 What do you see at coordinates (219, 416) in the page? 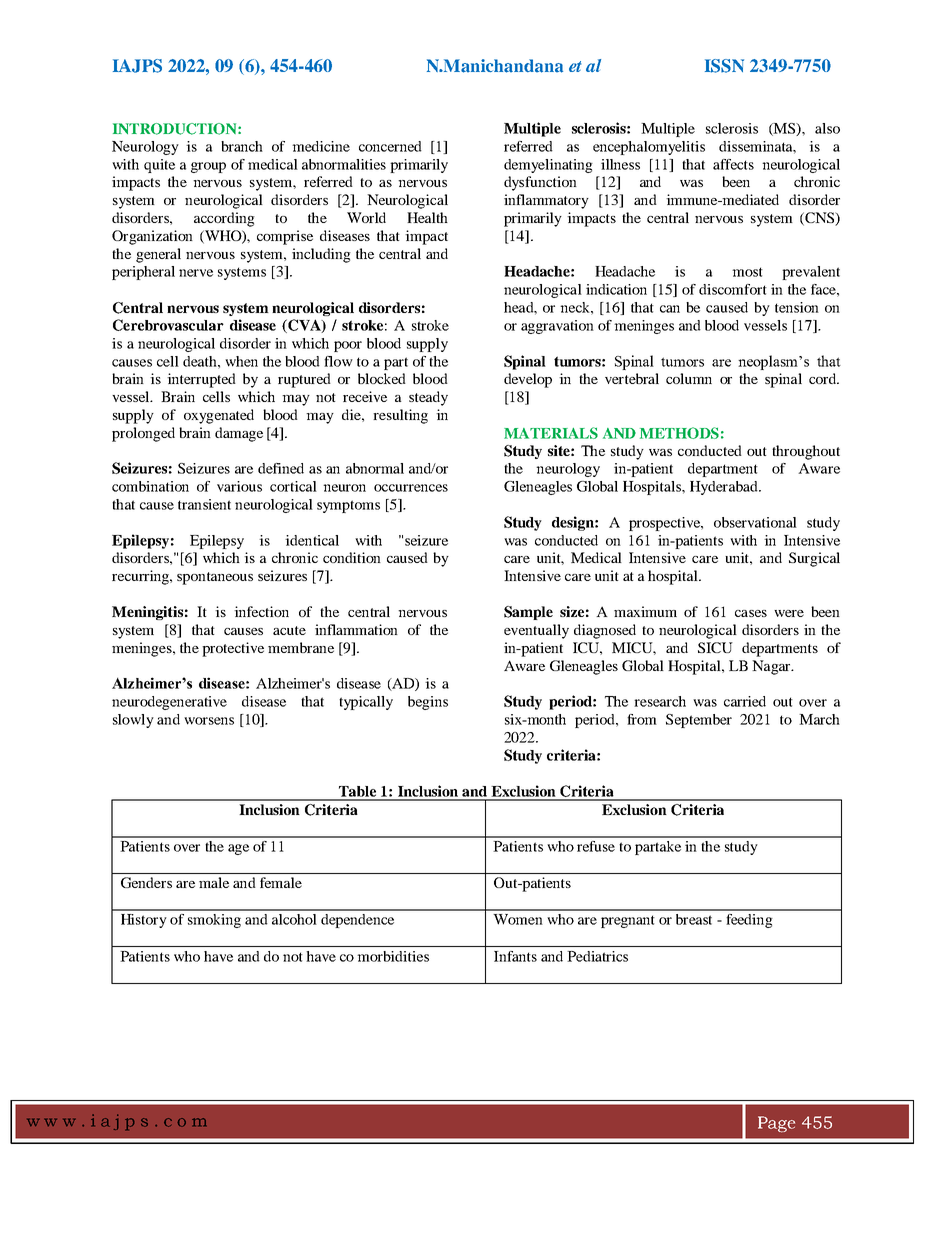
I see `oxygenated` at bounding box center [219, 416].
